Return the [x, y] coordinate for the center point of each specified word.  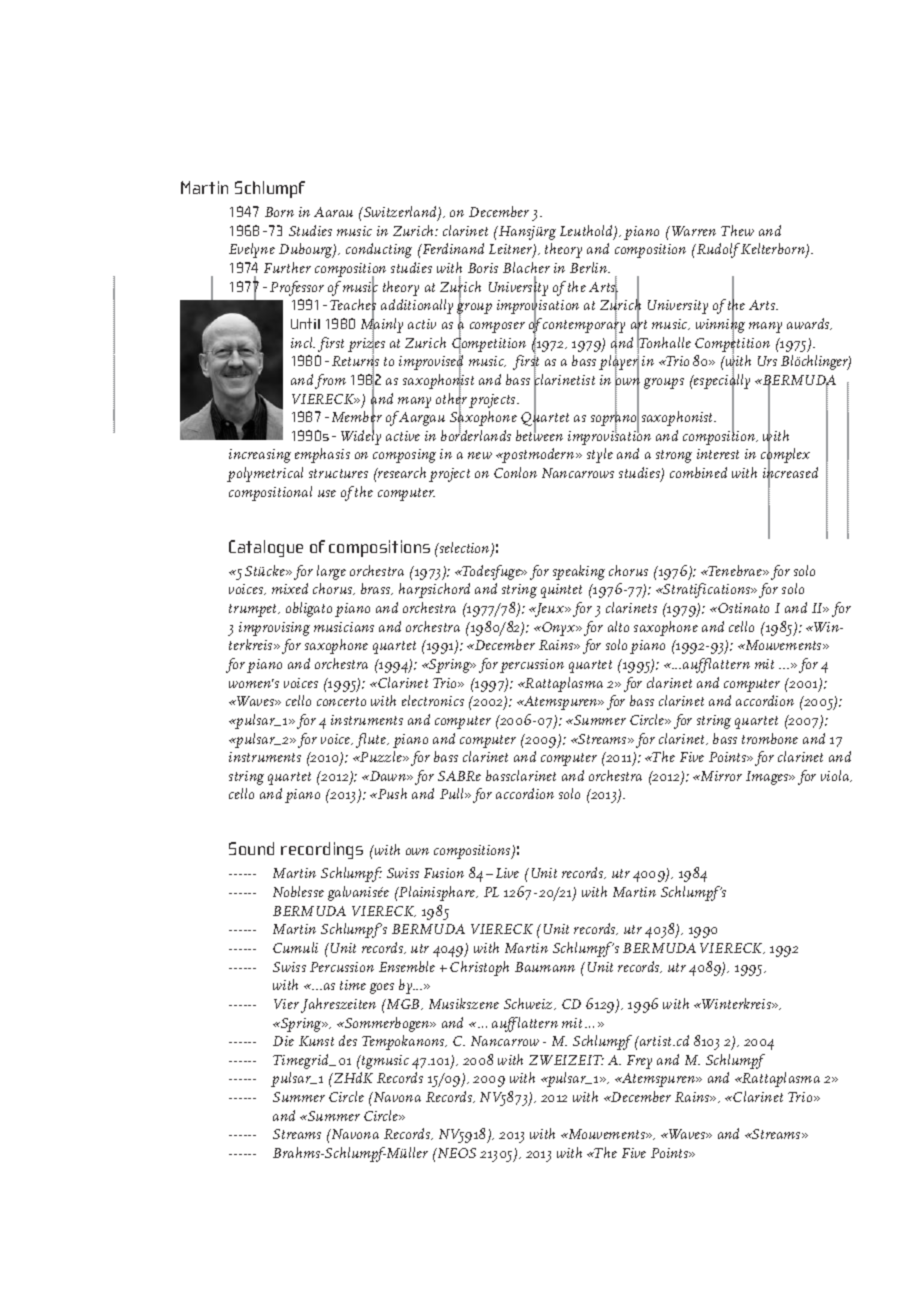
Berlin [590, 267]
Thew [737, 230]
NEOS [456, 1153]
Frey [639, 1062]
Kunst [316, 1041]
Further [287, 267]
